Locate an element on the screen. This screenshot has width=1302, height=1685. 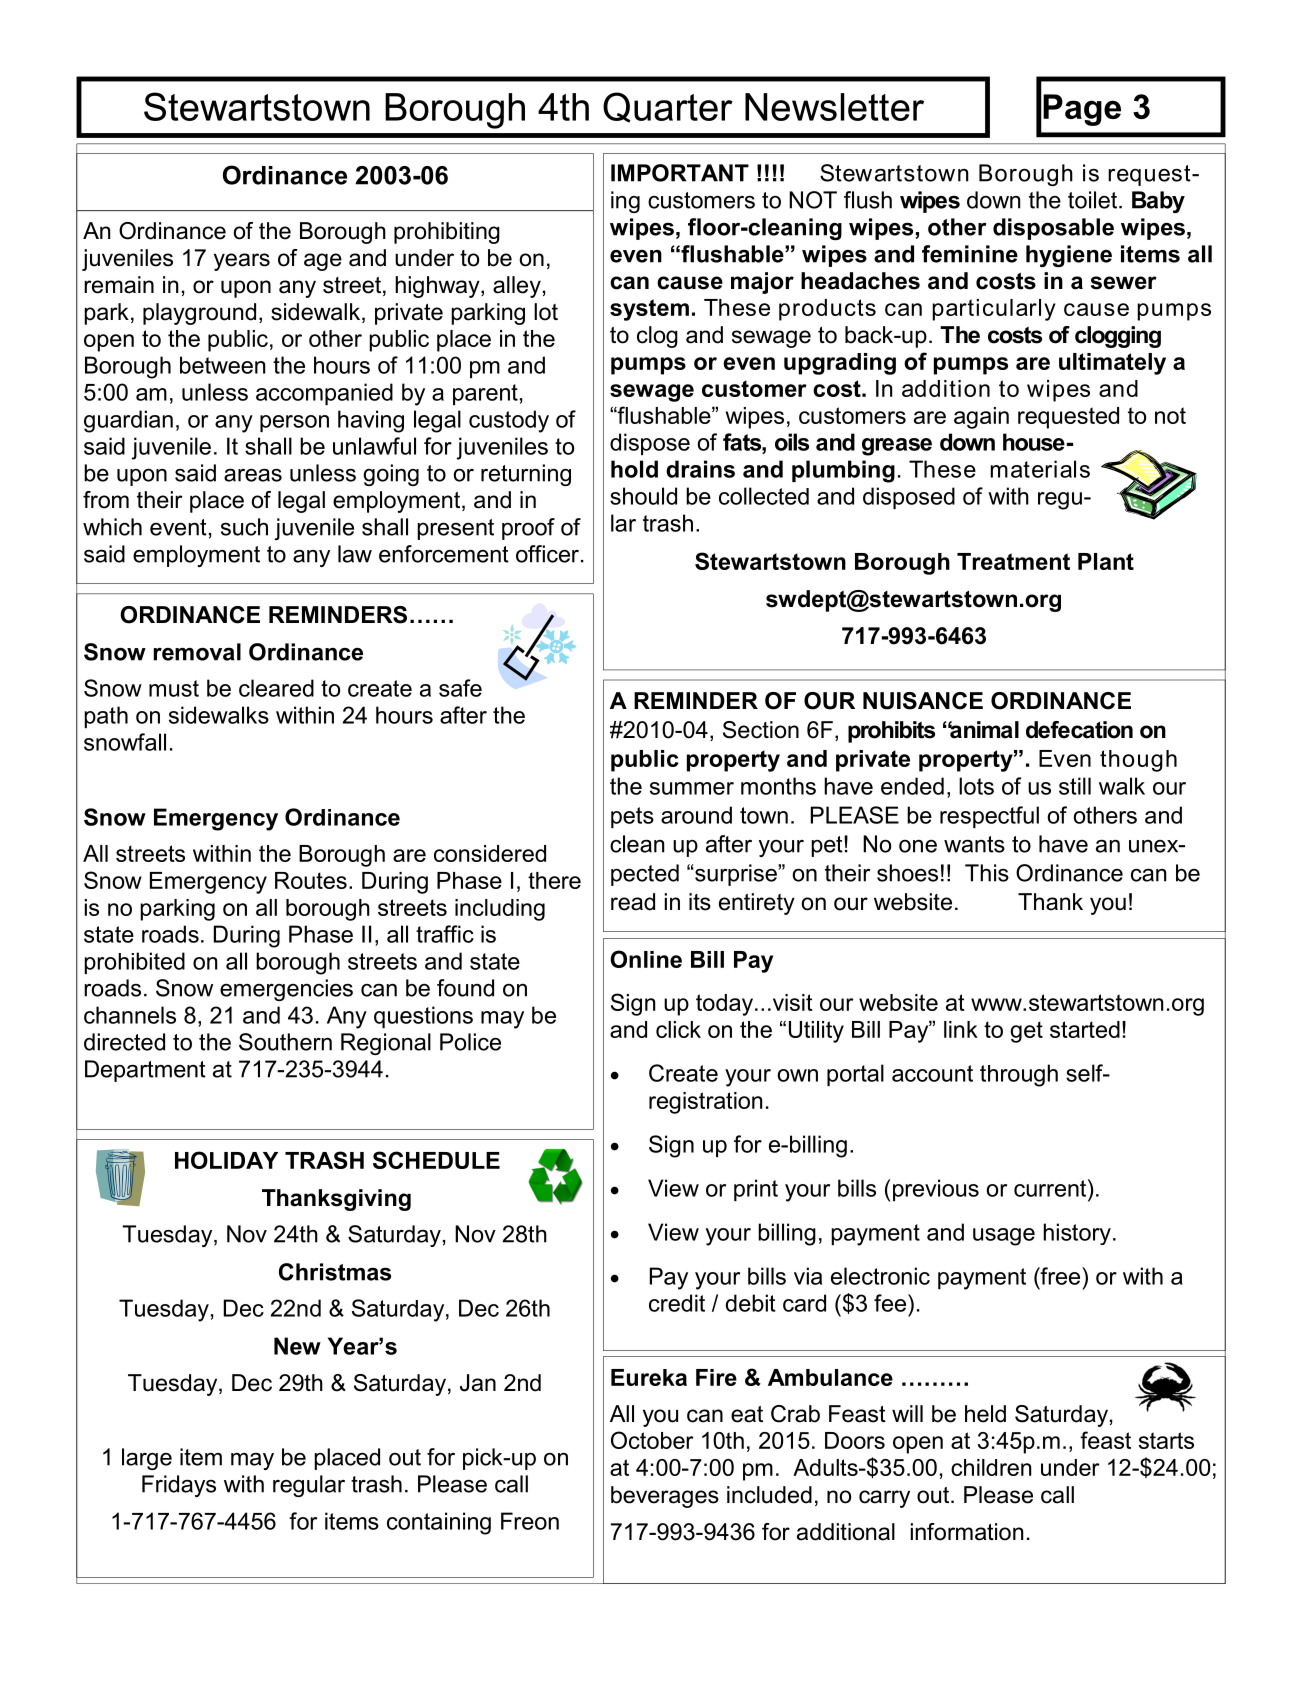
beverages is located at coordinates (665, 1497).
